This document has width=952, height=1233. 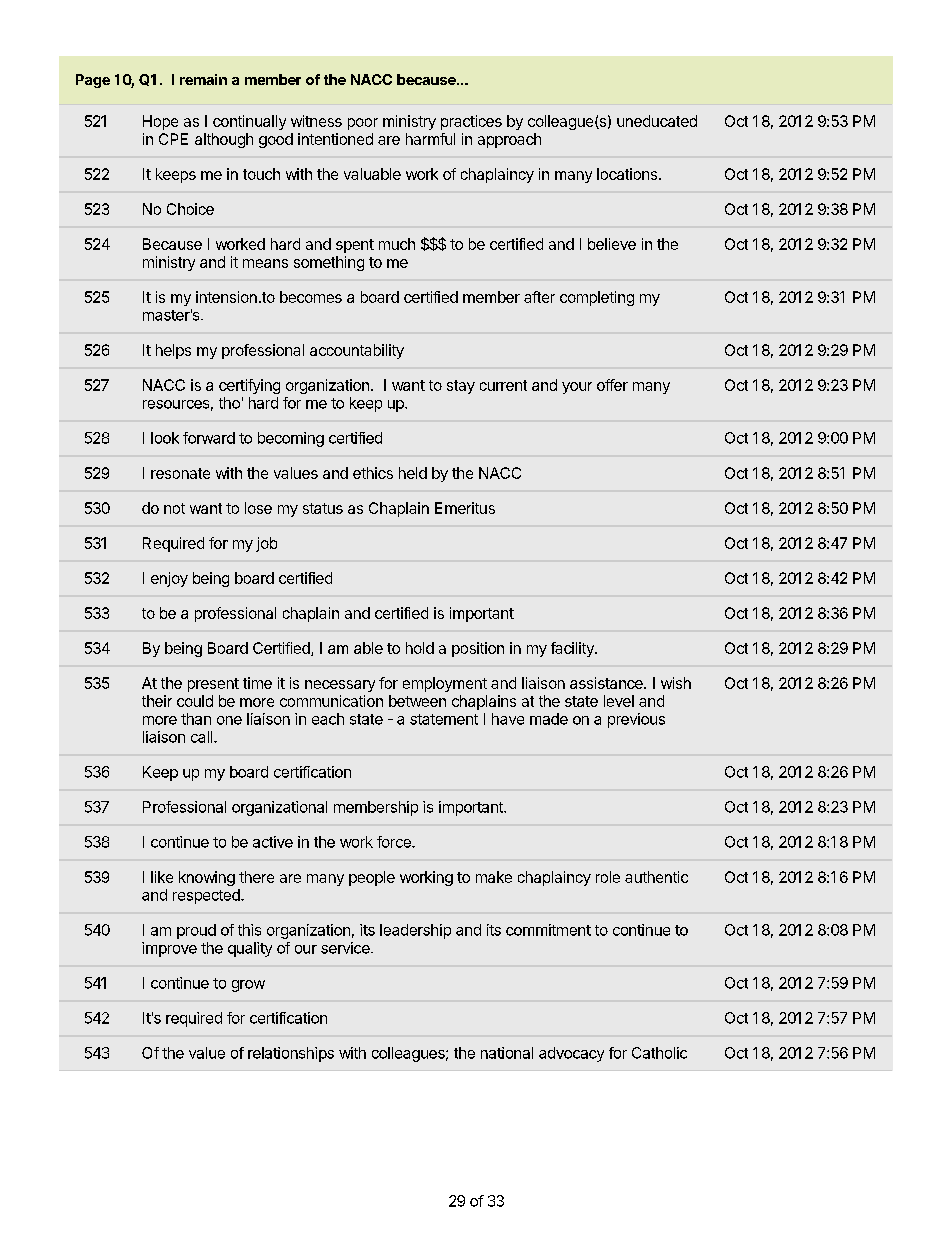 I want to click on enjoy, so click(x=169, y=579).
